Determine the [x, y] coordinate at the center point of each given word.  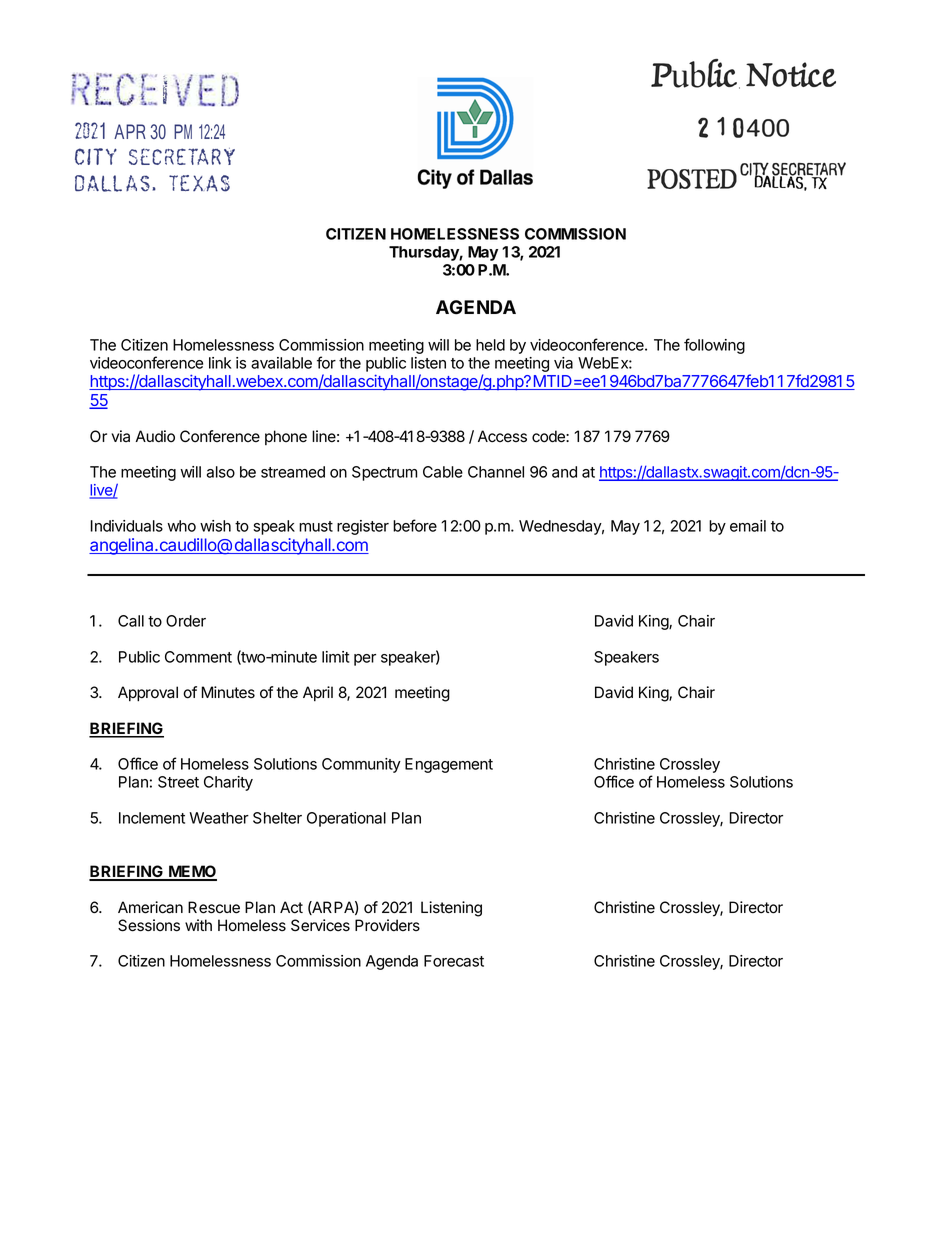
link [220, 363]
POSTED [692, 179]
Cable [443, 472]
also [221, 472]
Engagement [449, 765]
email [748, 526]
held [490, 345]
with [198, 925]
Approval [148, 694]
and [564, 472]
